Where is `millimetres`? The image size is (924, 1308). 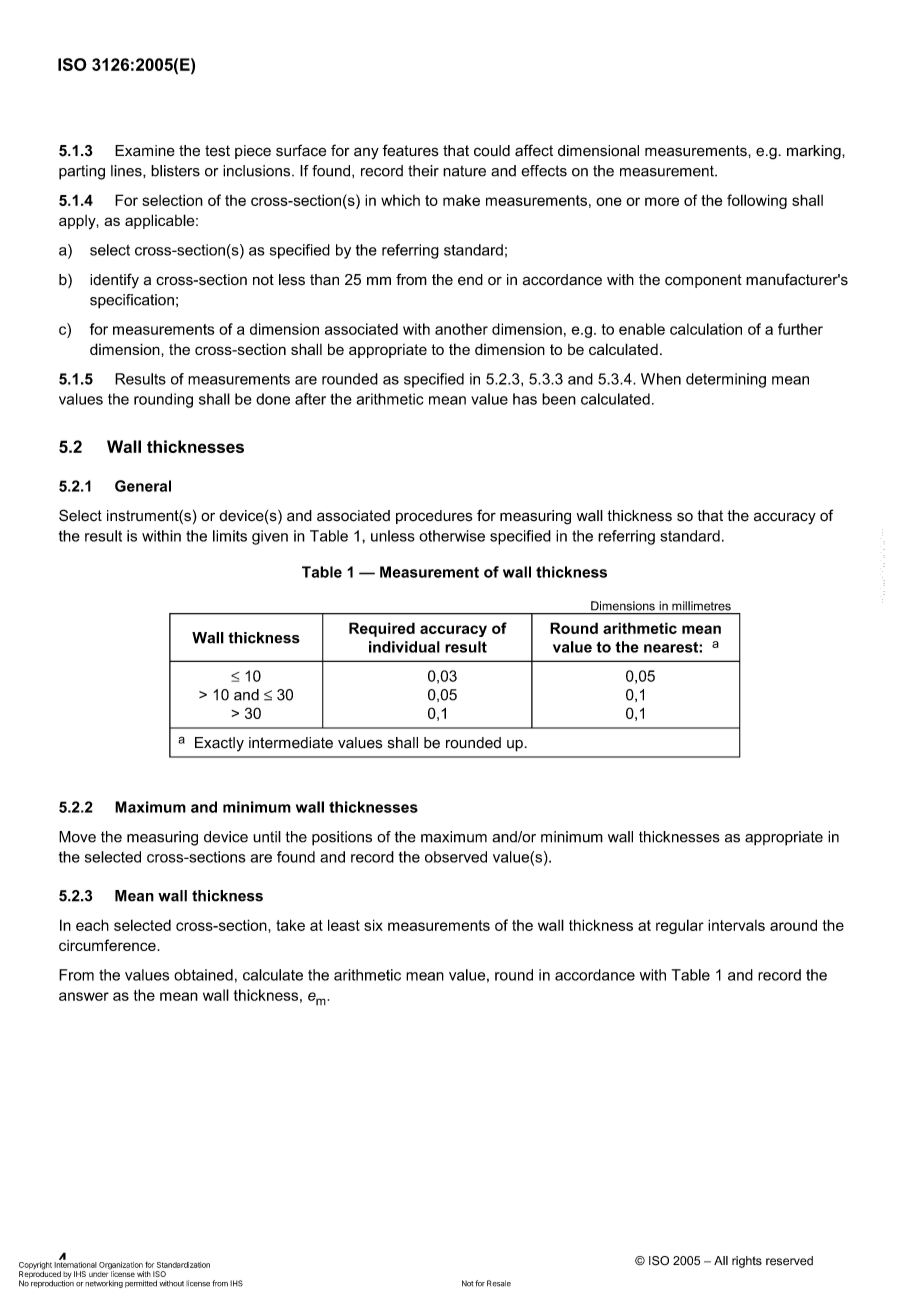
millimetres is located at coordinates (701, 606).
